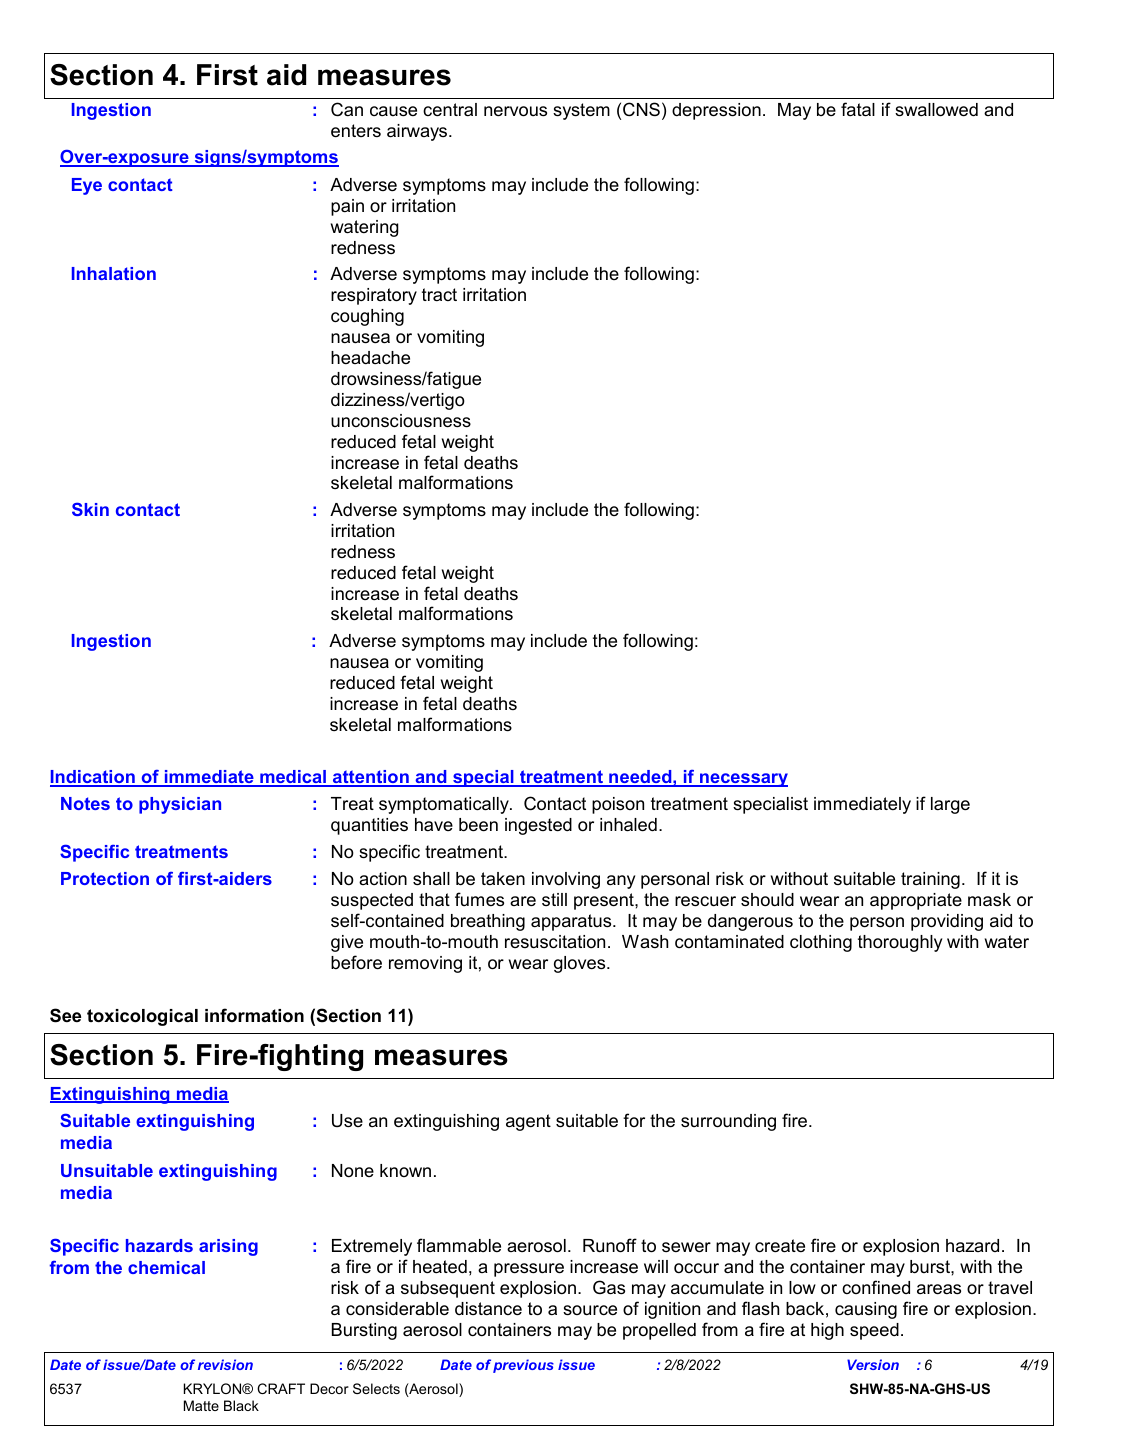 This page has width=1123, height=1453. What do you see at coordinates (858, 109) in the page?
I see `fatal` at bounding box center [858, 109].
